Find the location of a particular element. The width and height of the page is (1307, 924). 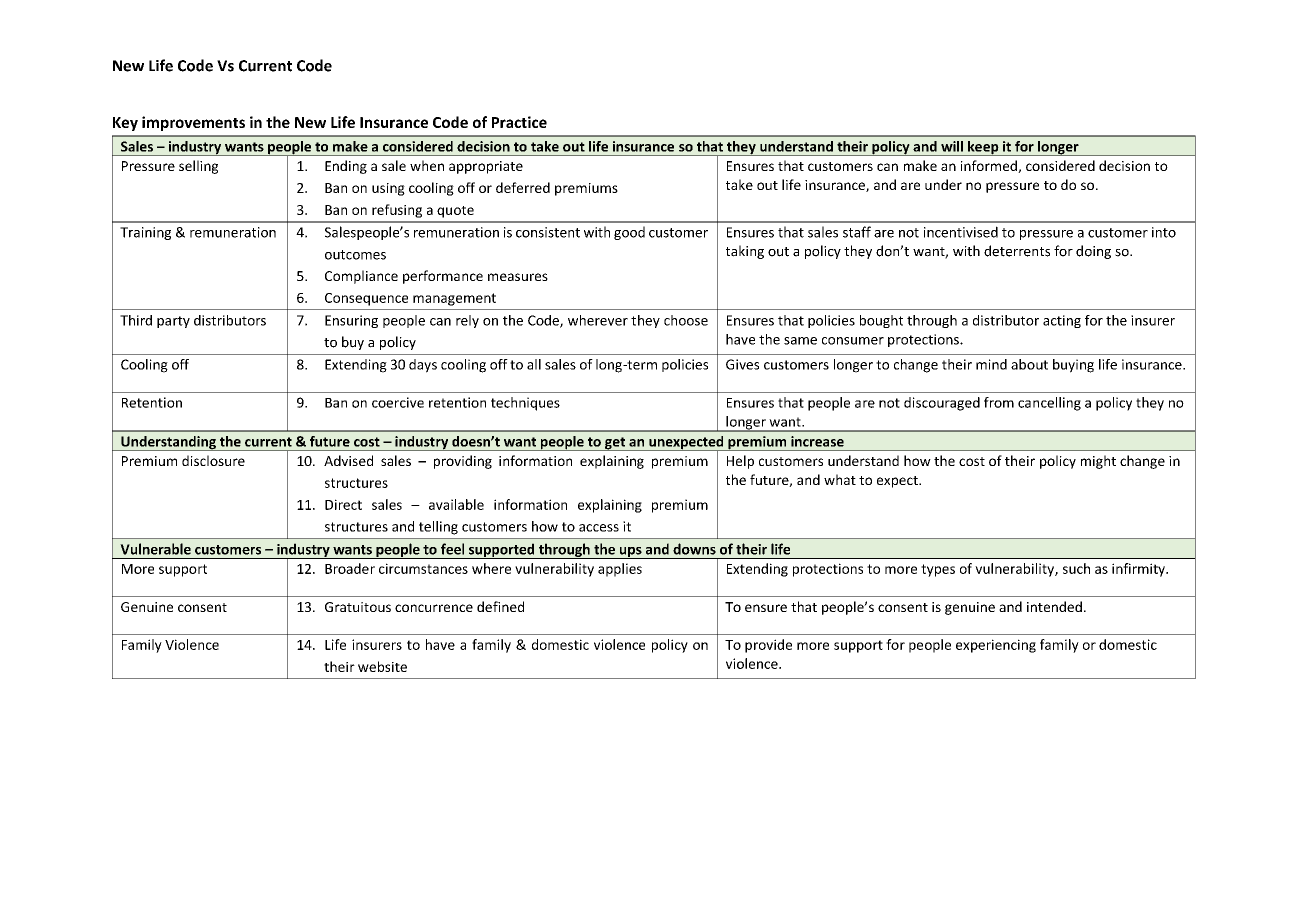

choose is located at coordinates (686, 320).
